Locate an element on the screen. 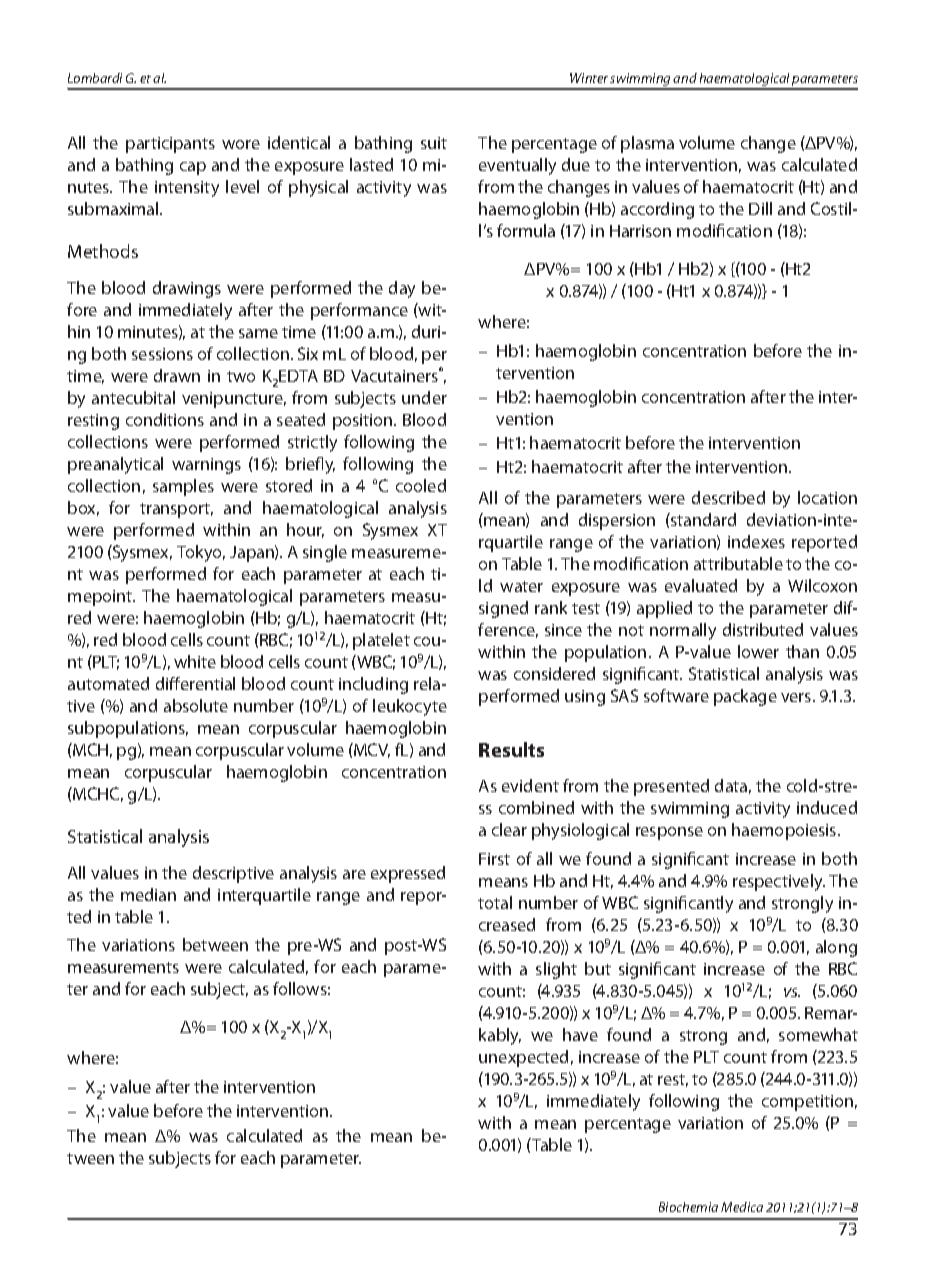 This screenshot has height=1288, width=926. clu is located at coordinates (363, 683).
